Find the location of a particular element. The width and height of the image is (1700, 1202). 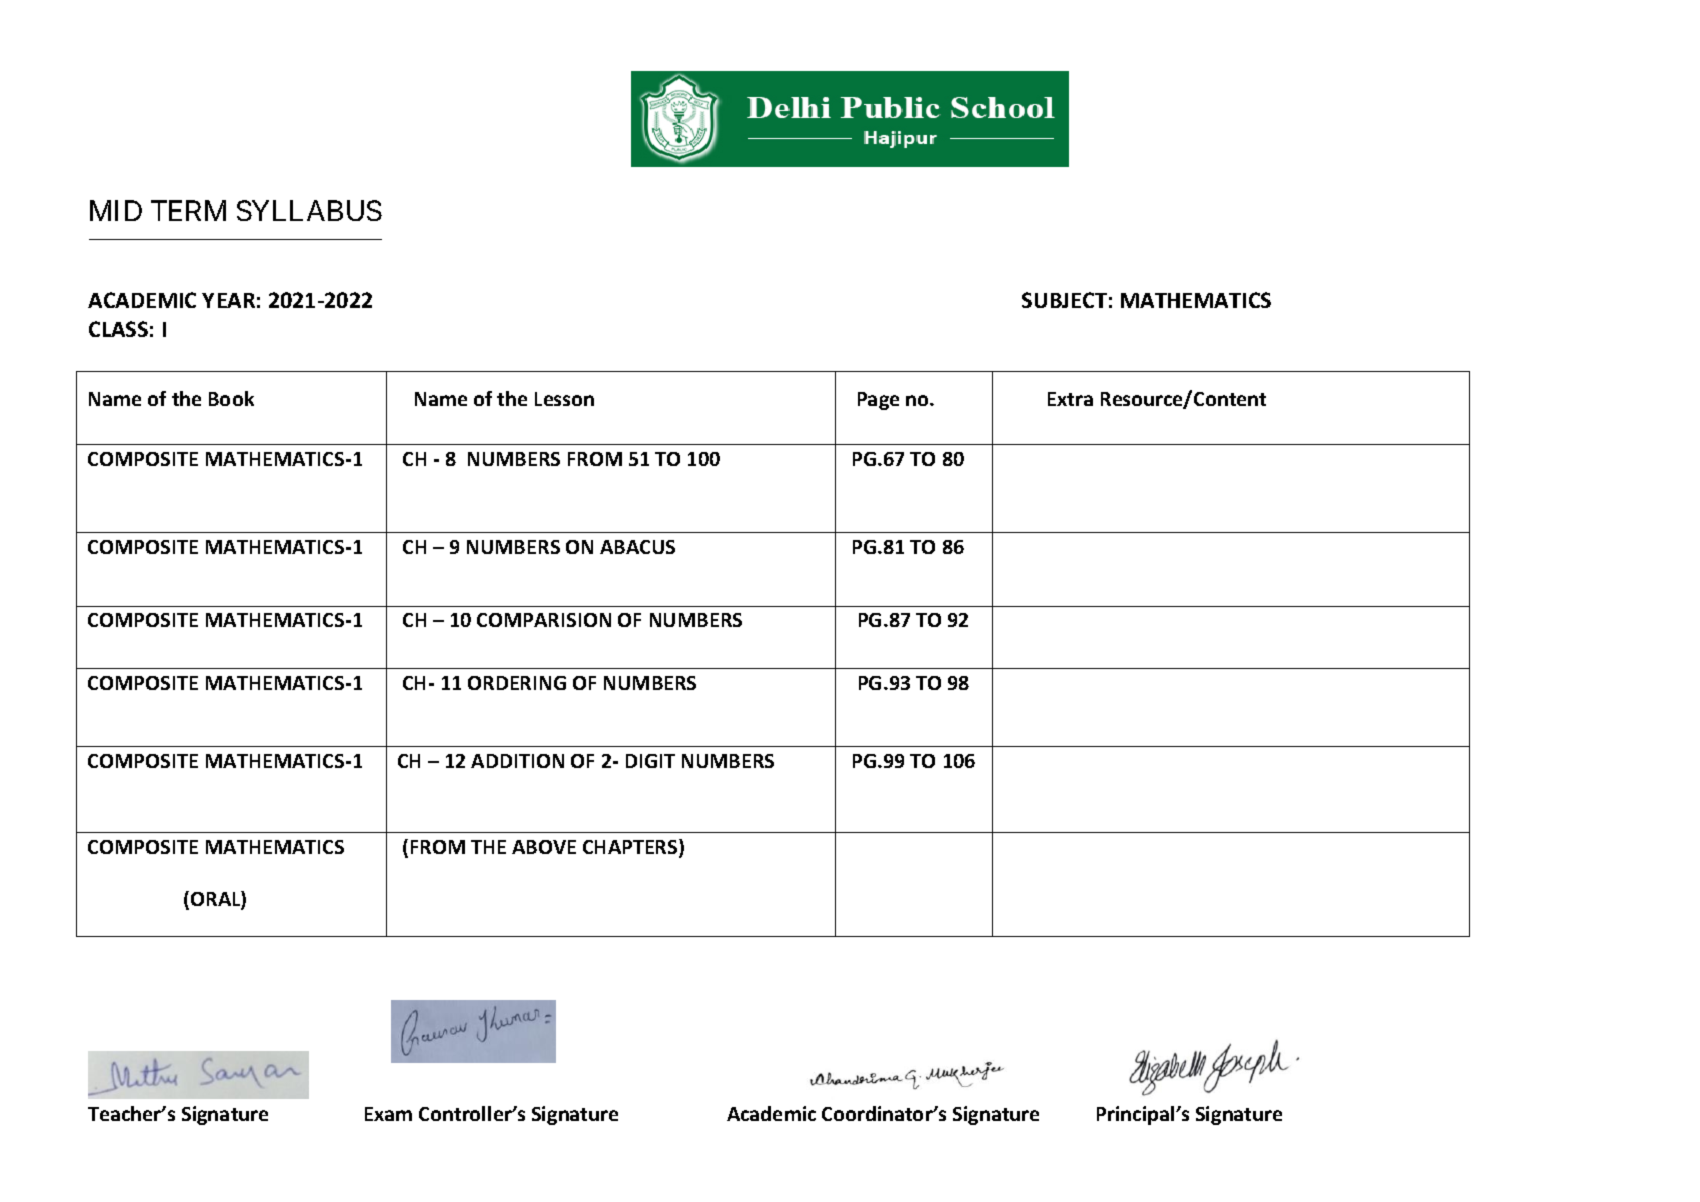

ABACUS is located at coordinates (637, 547).
